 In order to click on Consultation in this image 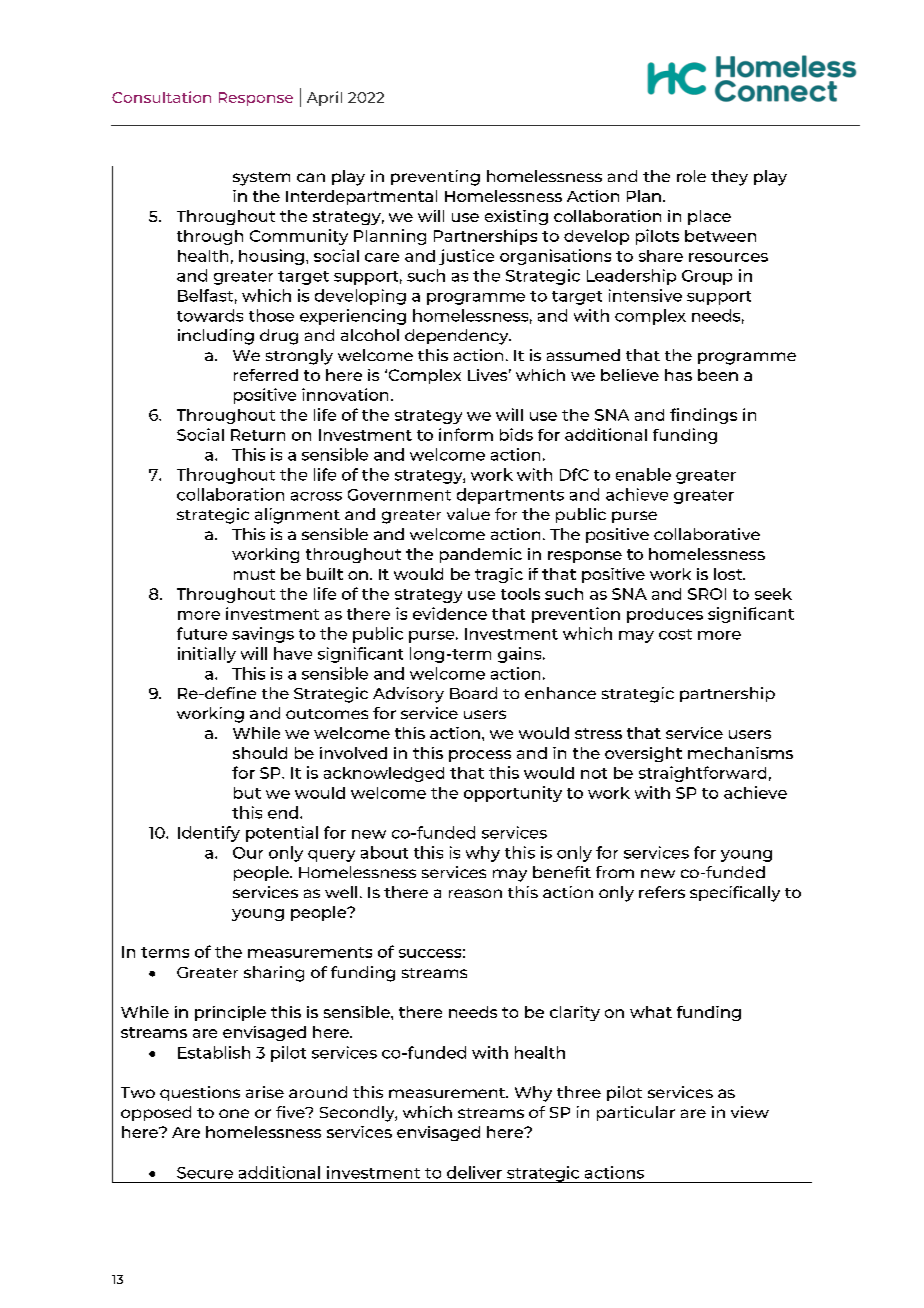, I will do `click(161, 97)`.
